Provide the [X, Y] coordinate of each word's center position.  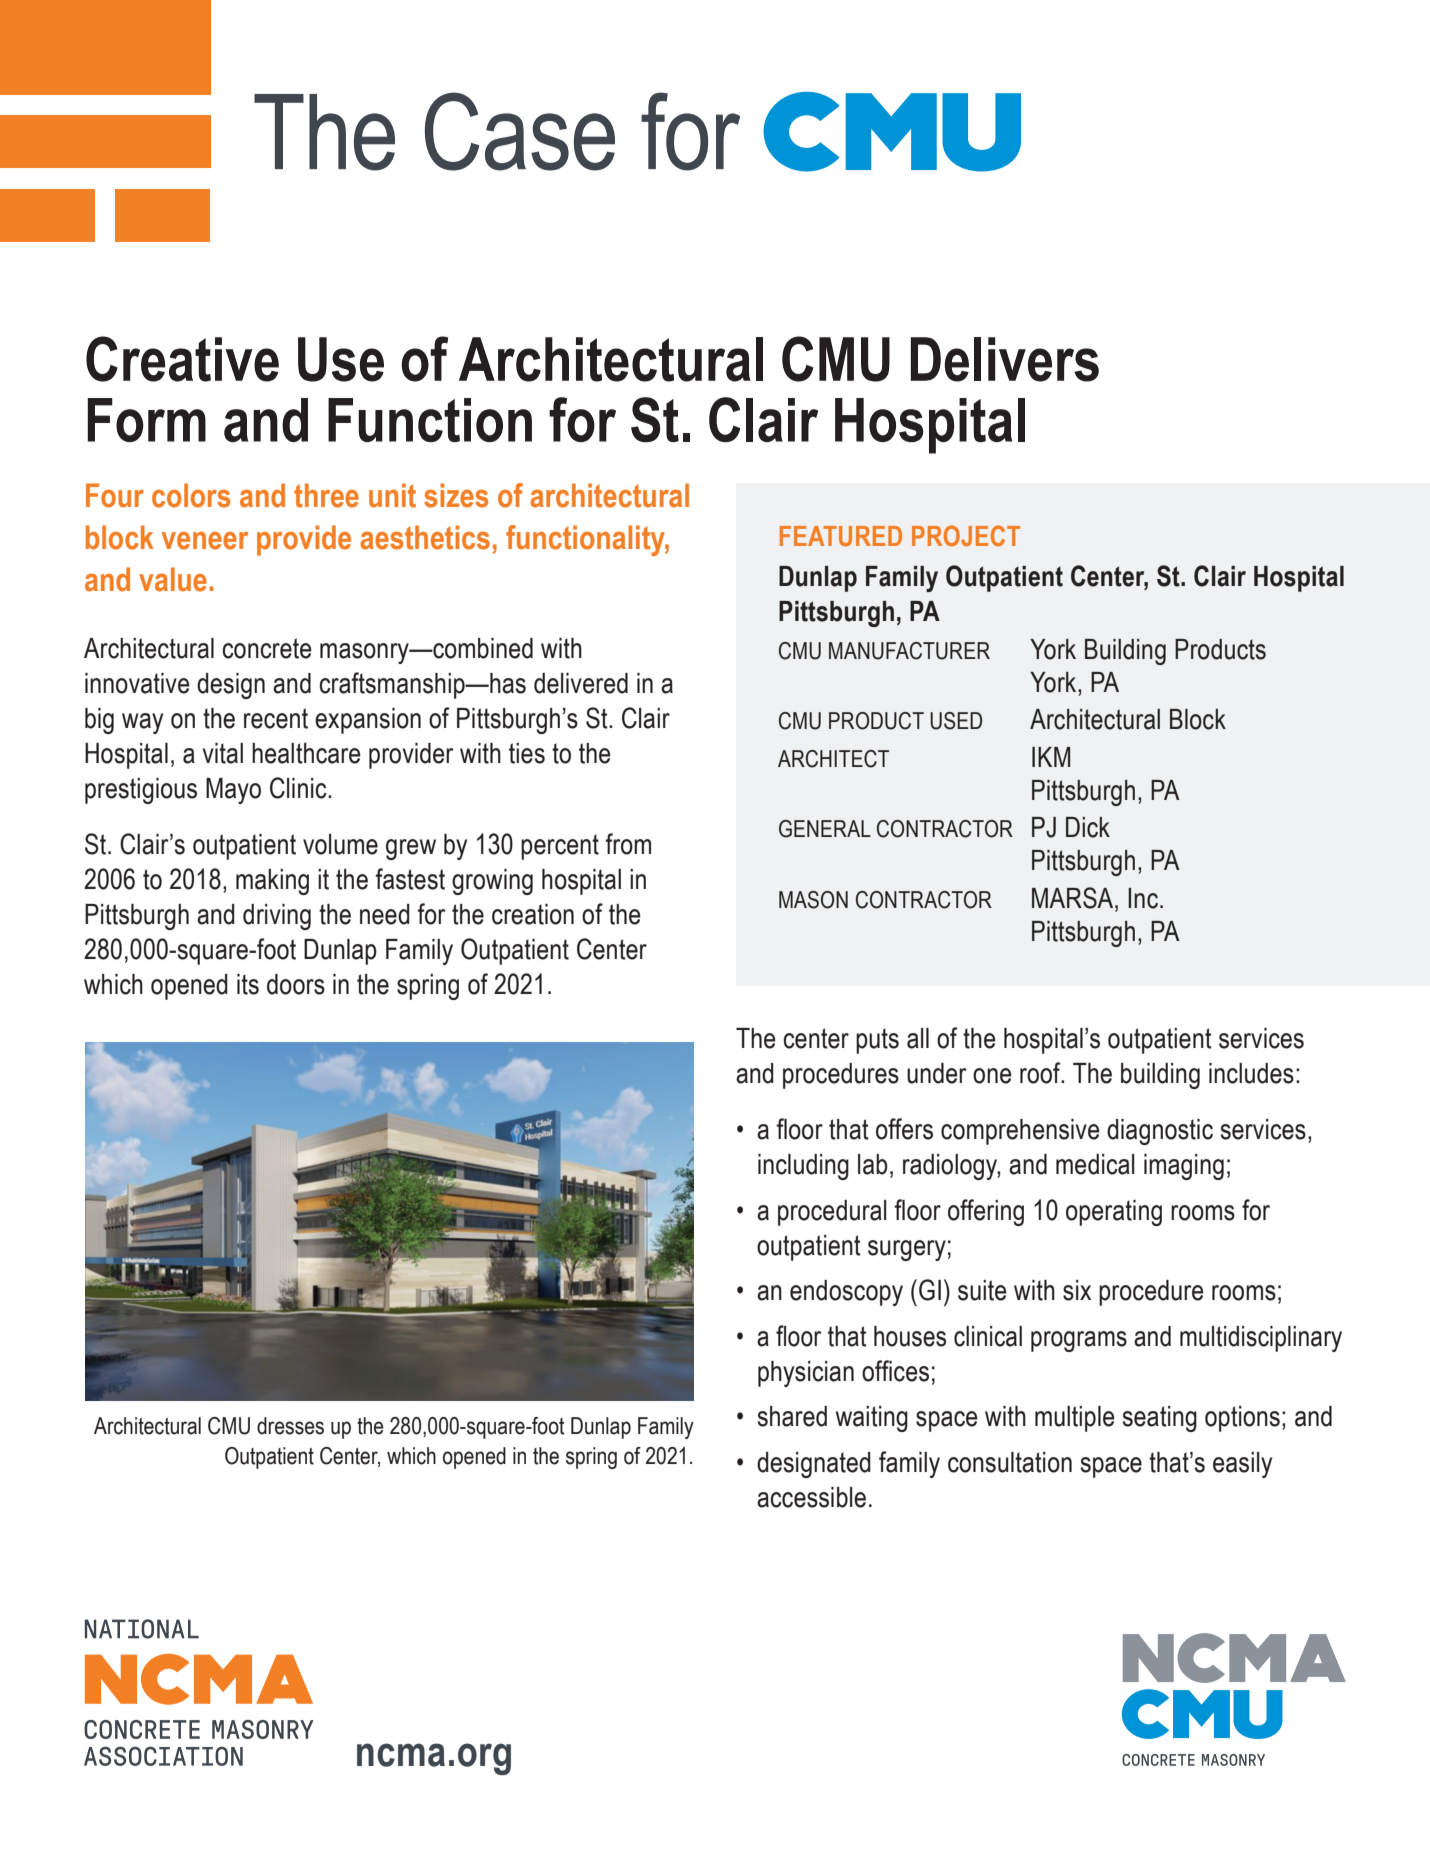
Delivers [1005, 359]
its [248, 984]
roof [1041, 1073]
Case [520, 131]
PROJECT [966, 535]
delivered [581, 683]
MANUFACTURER [909, 651]
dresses [290, 1426]
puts [877, 1041]
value [173, 579]
